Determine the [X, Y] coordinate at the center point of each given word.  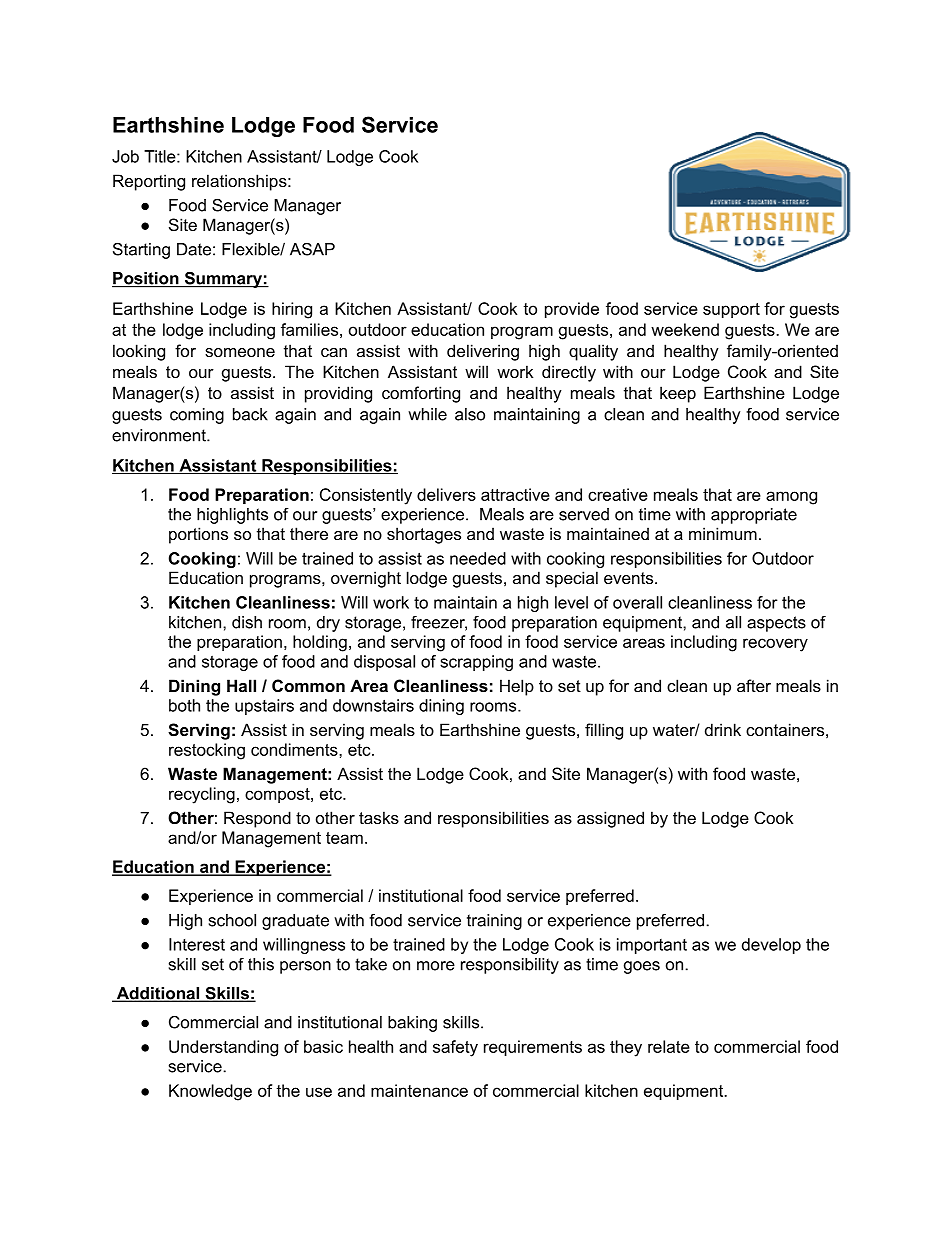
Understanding [223, 1048]
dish [247, 622]
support [731, 310]
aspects [776, 624]
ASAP [312, 249]
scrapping [476, 663]
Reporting [149, 182]
